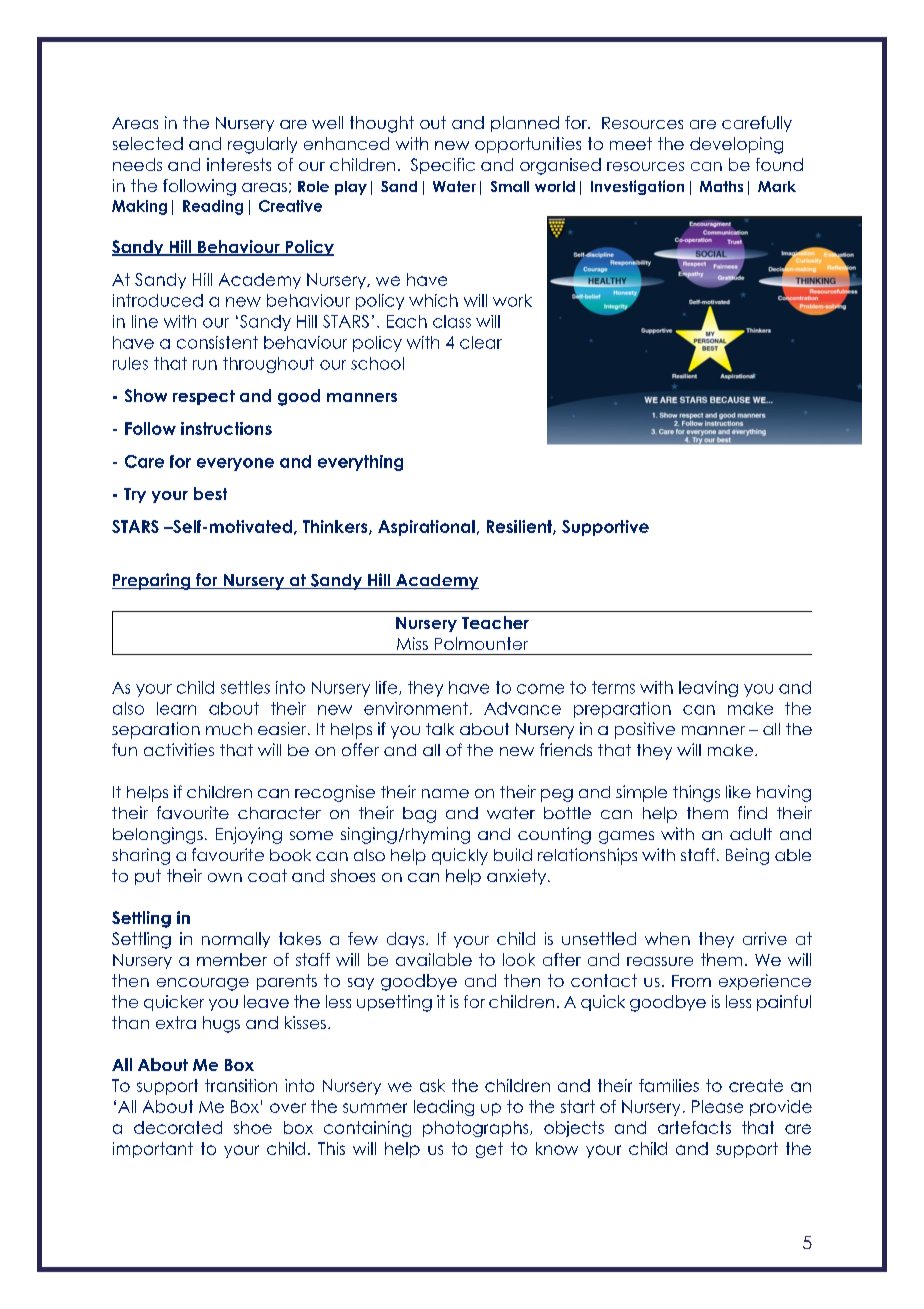 This document has width=924, height=1309. Describe the element at coordinates (178, 1127) in the document. I see `decorated` at that location.
